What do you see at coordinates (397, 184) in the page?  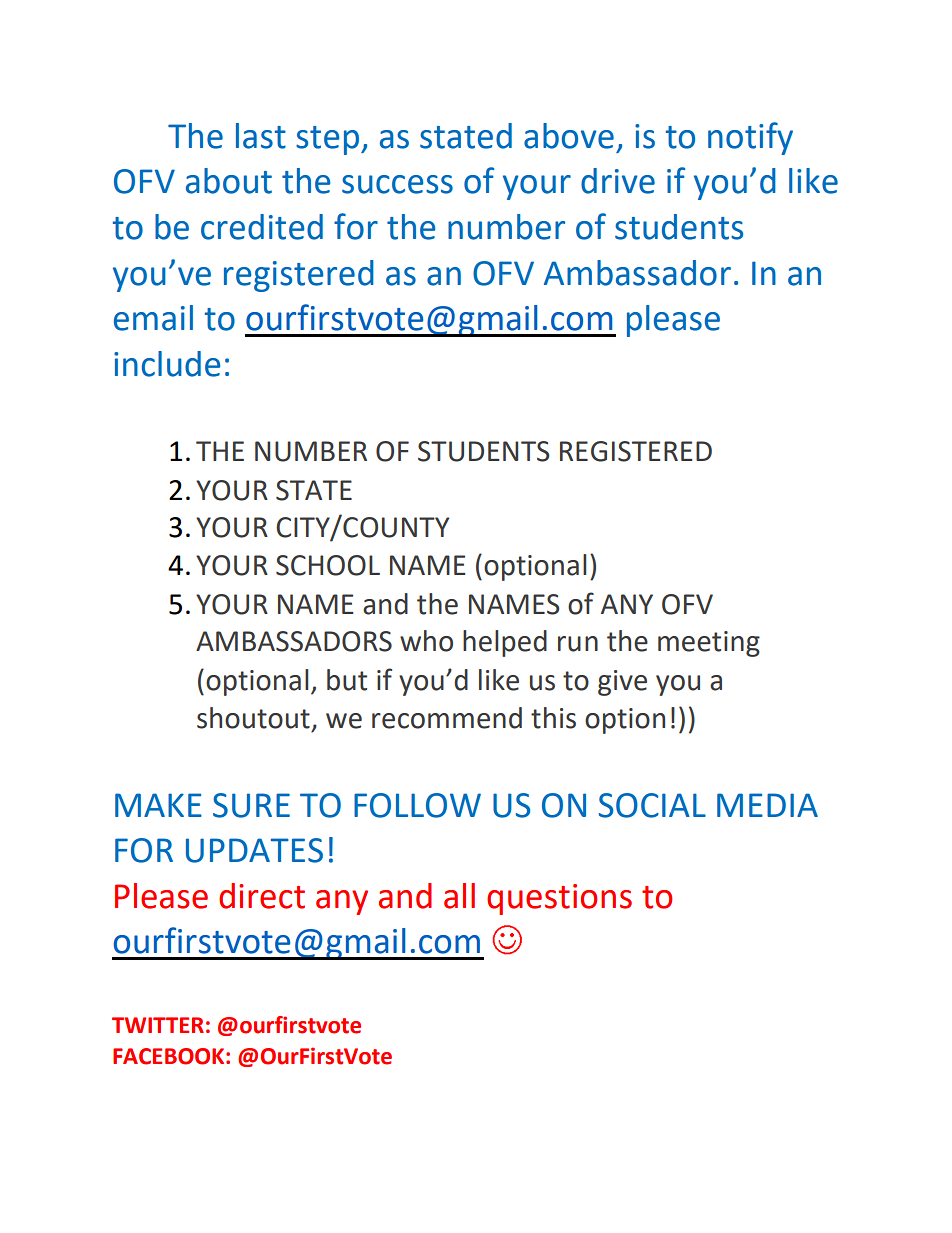 I see `success` at bounding box center [397, 184].
